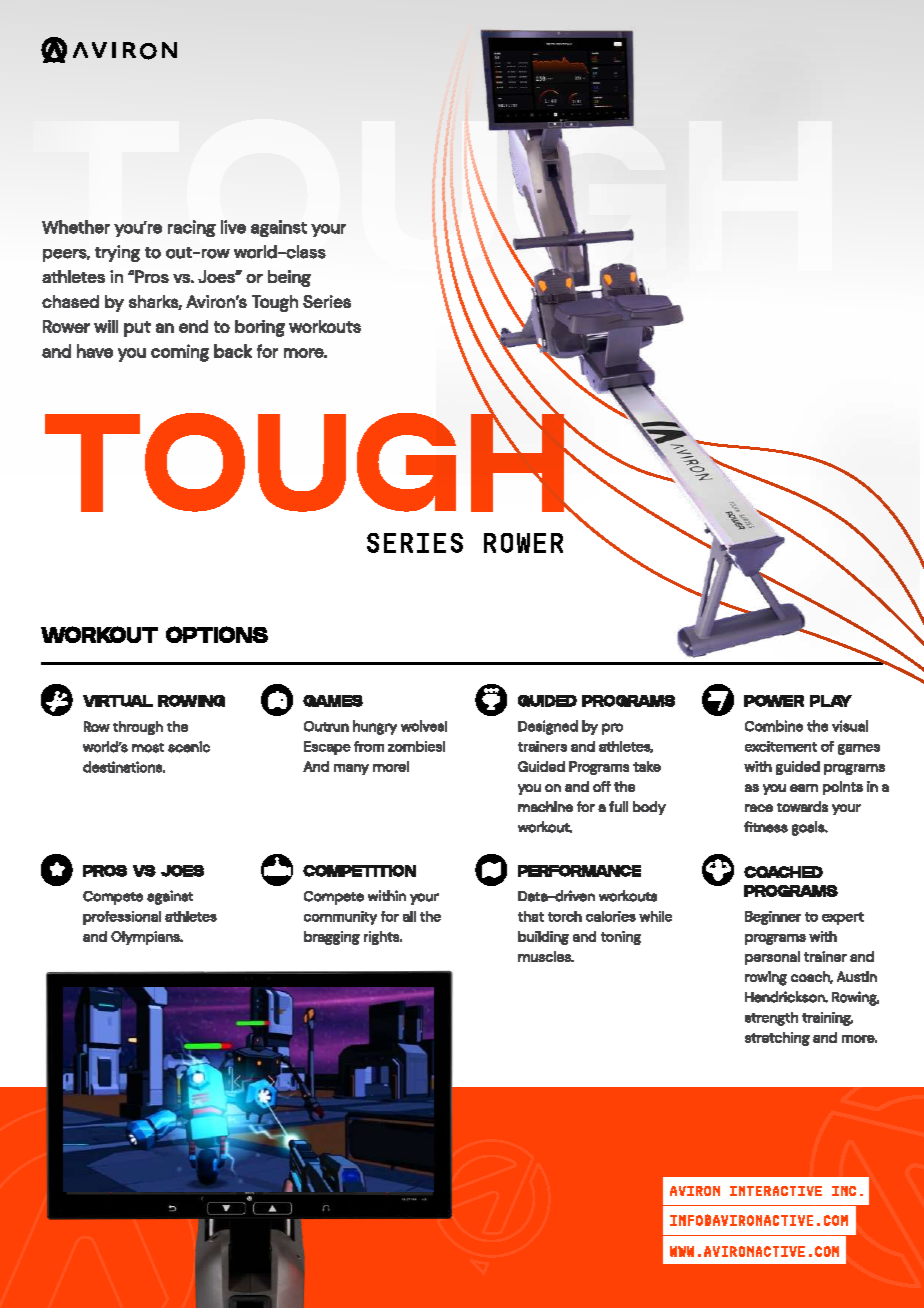  What do you see at coordinates (260, 328) in the image?
I see `boring` at bounding box center [260, 328].
